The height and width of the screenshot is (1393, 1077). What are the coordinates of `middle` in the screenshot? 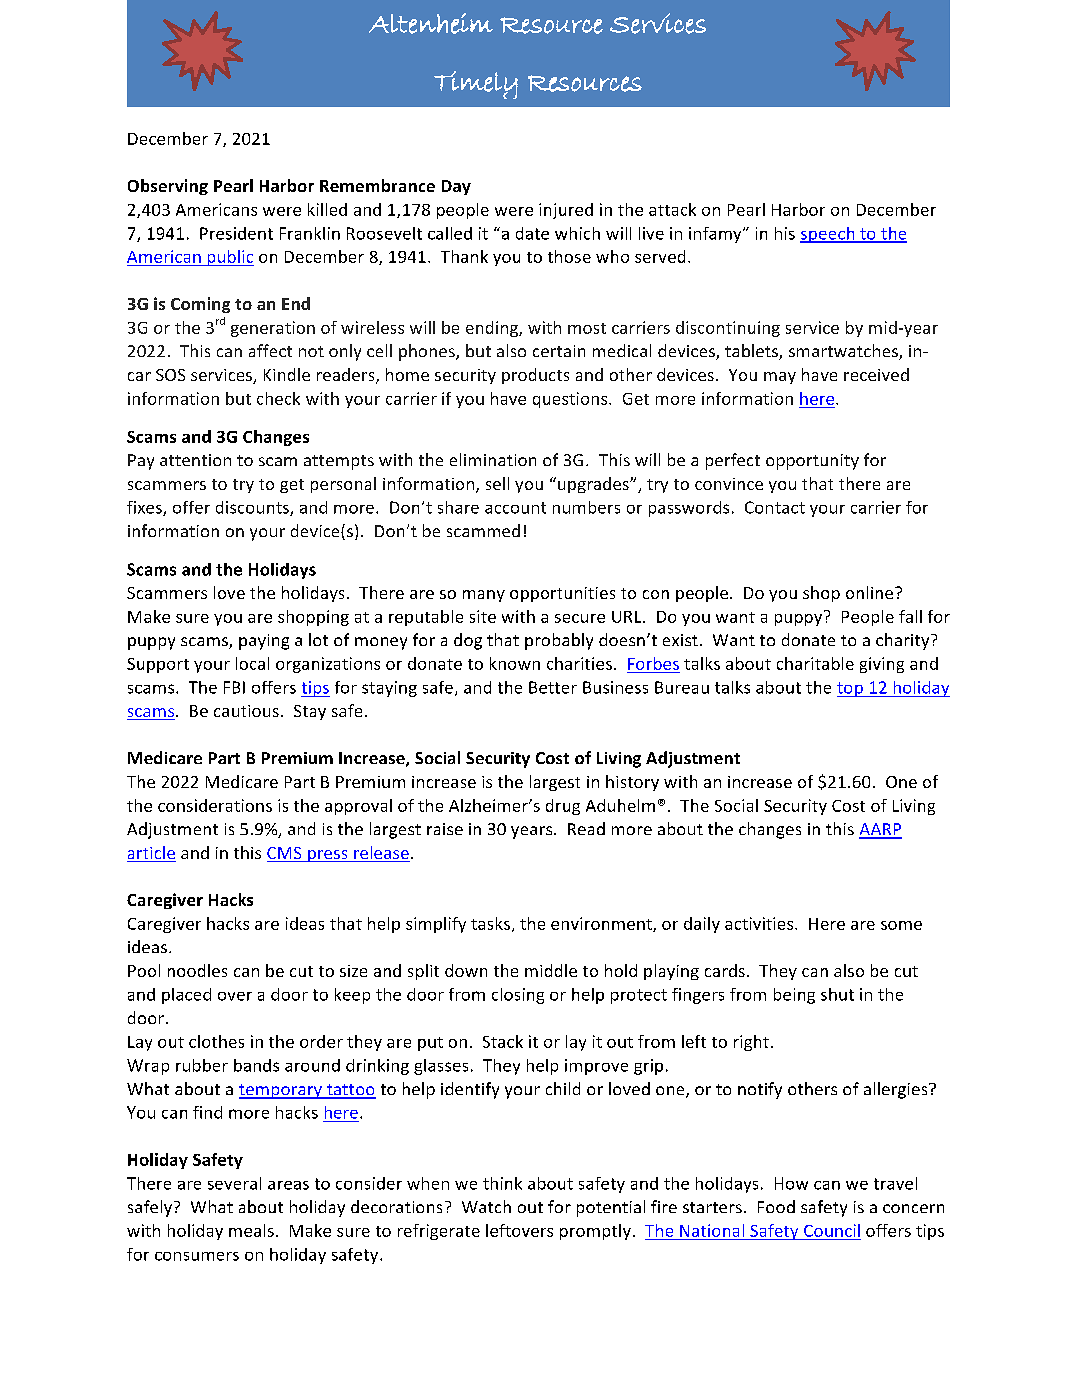 It's located at (551, 970).
